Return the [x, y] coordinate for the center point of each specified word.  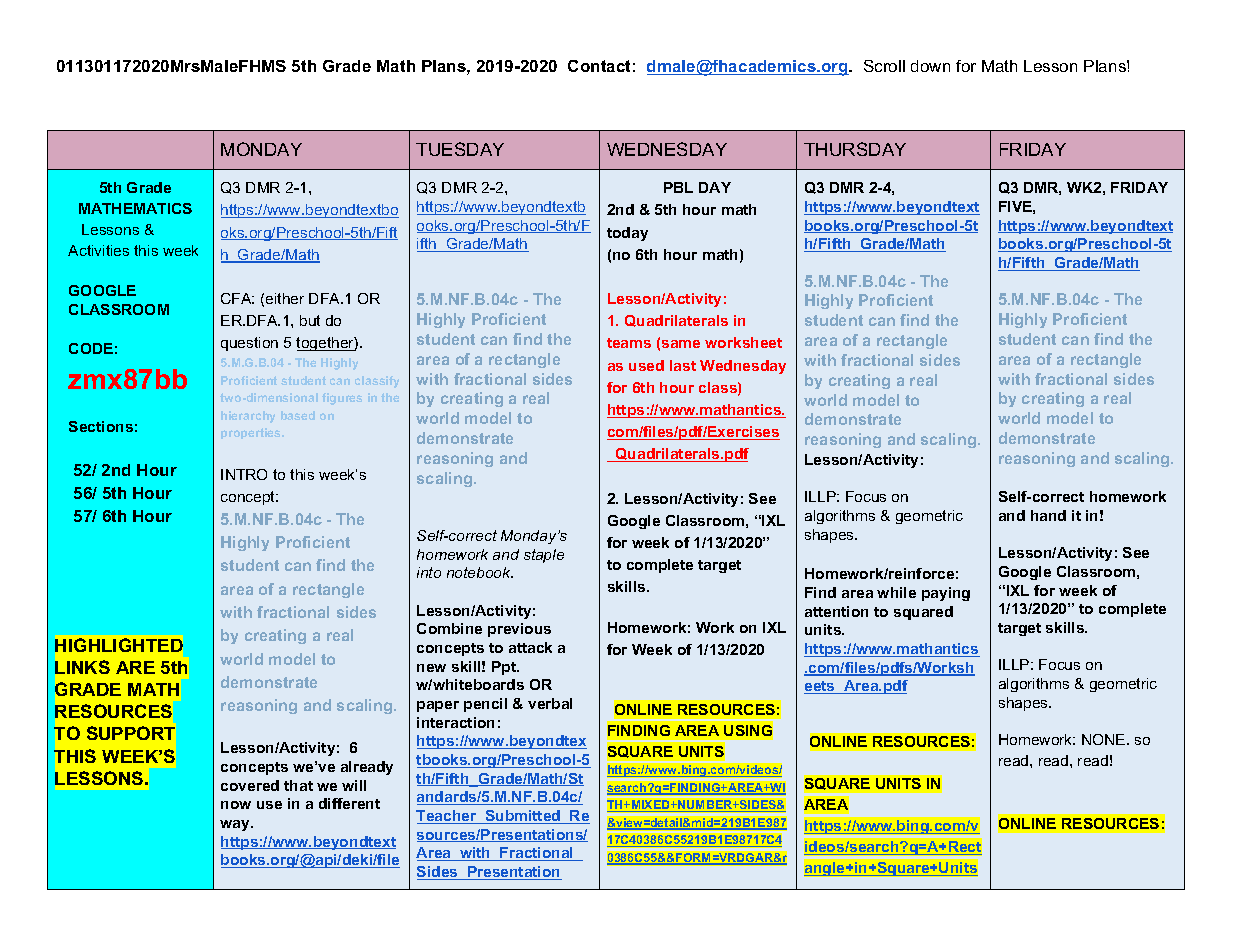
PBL [678, 187]
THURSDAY [855, 149]
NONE [1105, 739]
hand [1048, 515]
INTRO [244, 474]
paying [946, 594]
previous [519, 630]
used [646, 365]
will [354, 785]
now [236, 805]
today [627, 234]
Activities [98, 250]
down [930, 66]
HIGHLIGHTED [119, 645]
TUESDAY [460, 149]
